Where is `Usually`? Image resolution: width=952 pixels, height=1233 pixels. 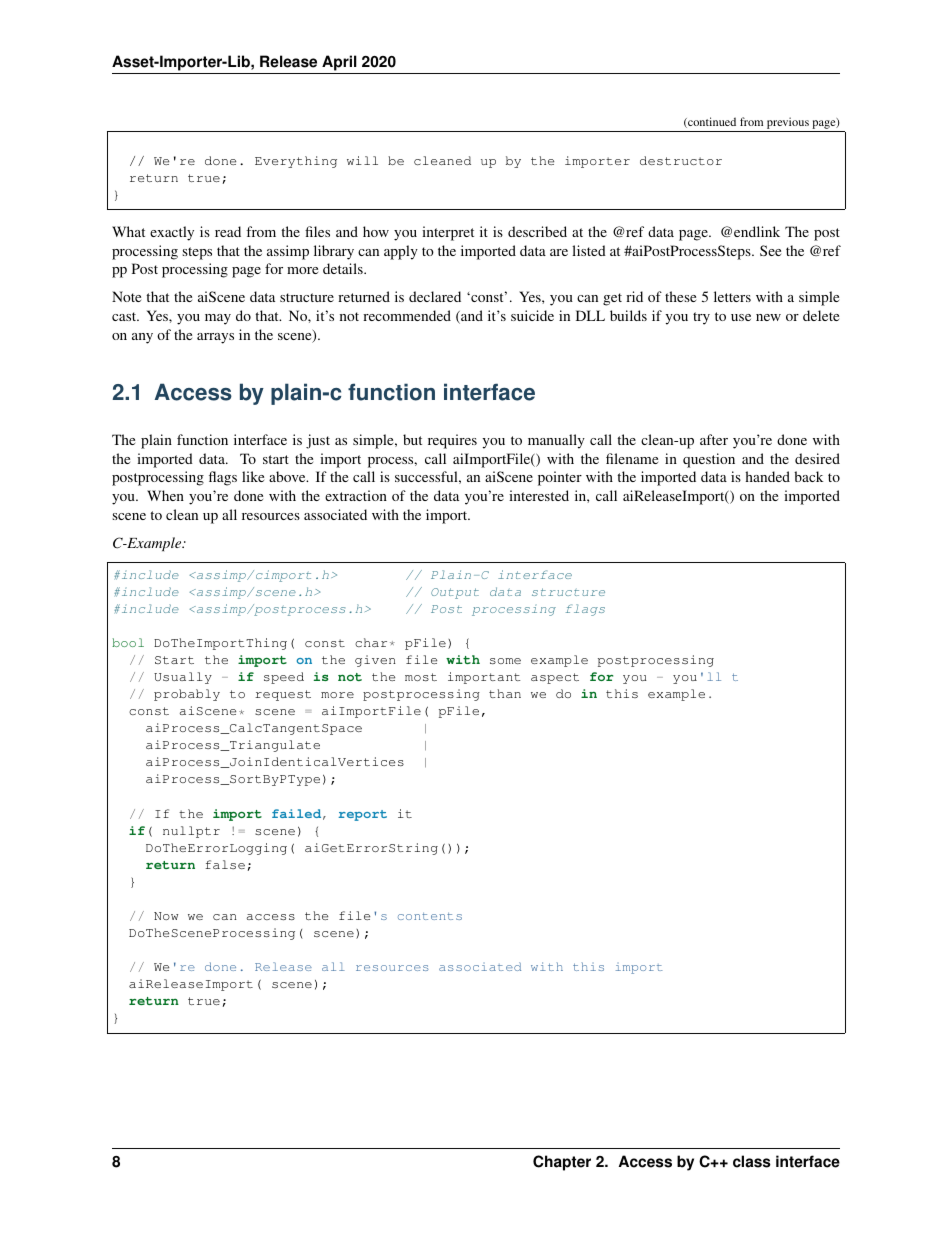
Usually is located at coordinates (183, 678).
